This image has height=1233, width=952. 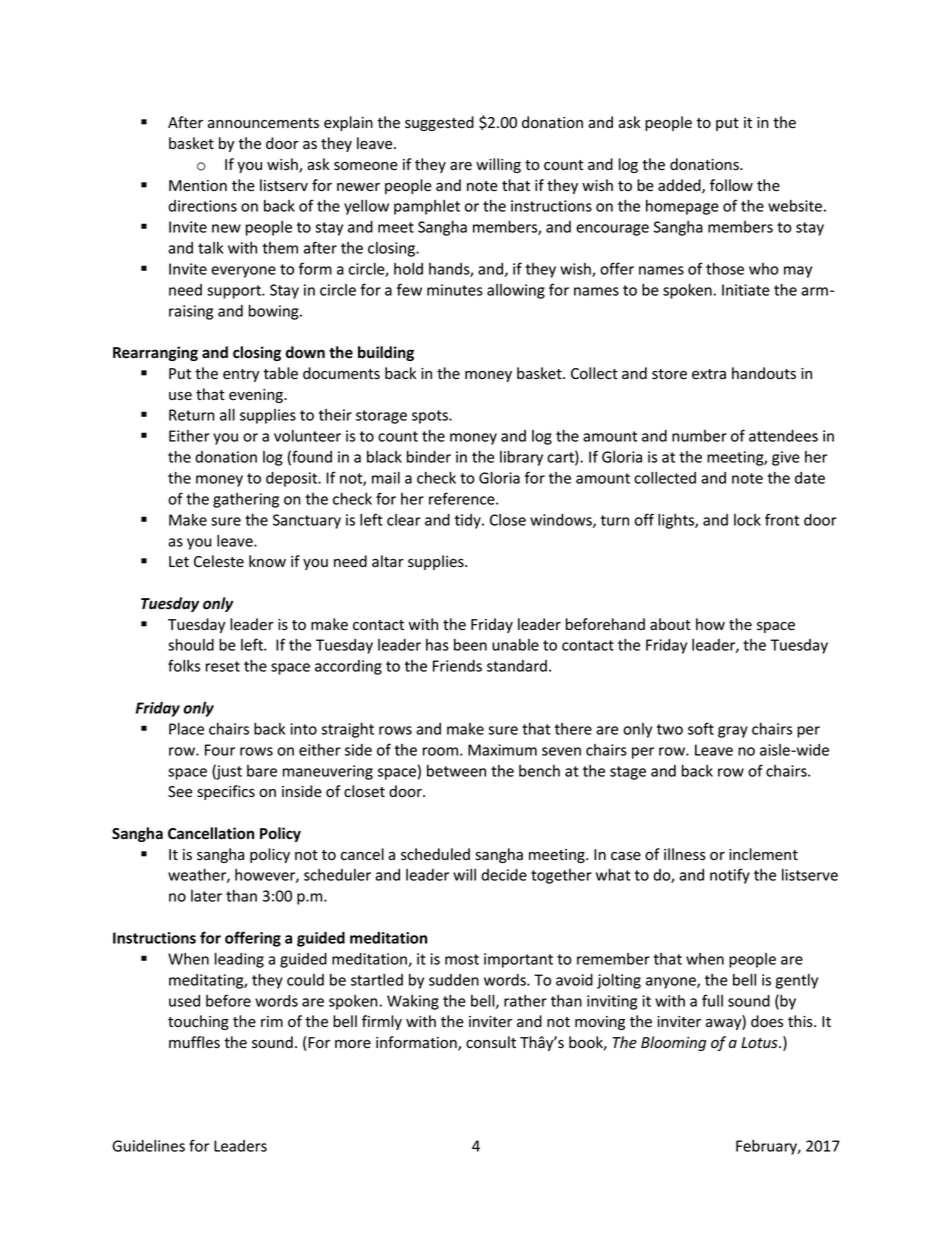 I want to click on spots, so click(x=431, y=417).
